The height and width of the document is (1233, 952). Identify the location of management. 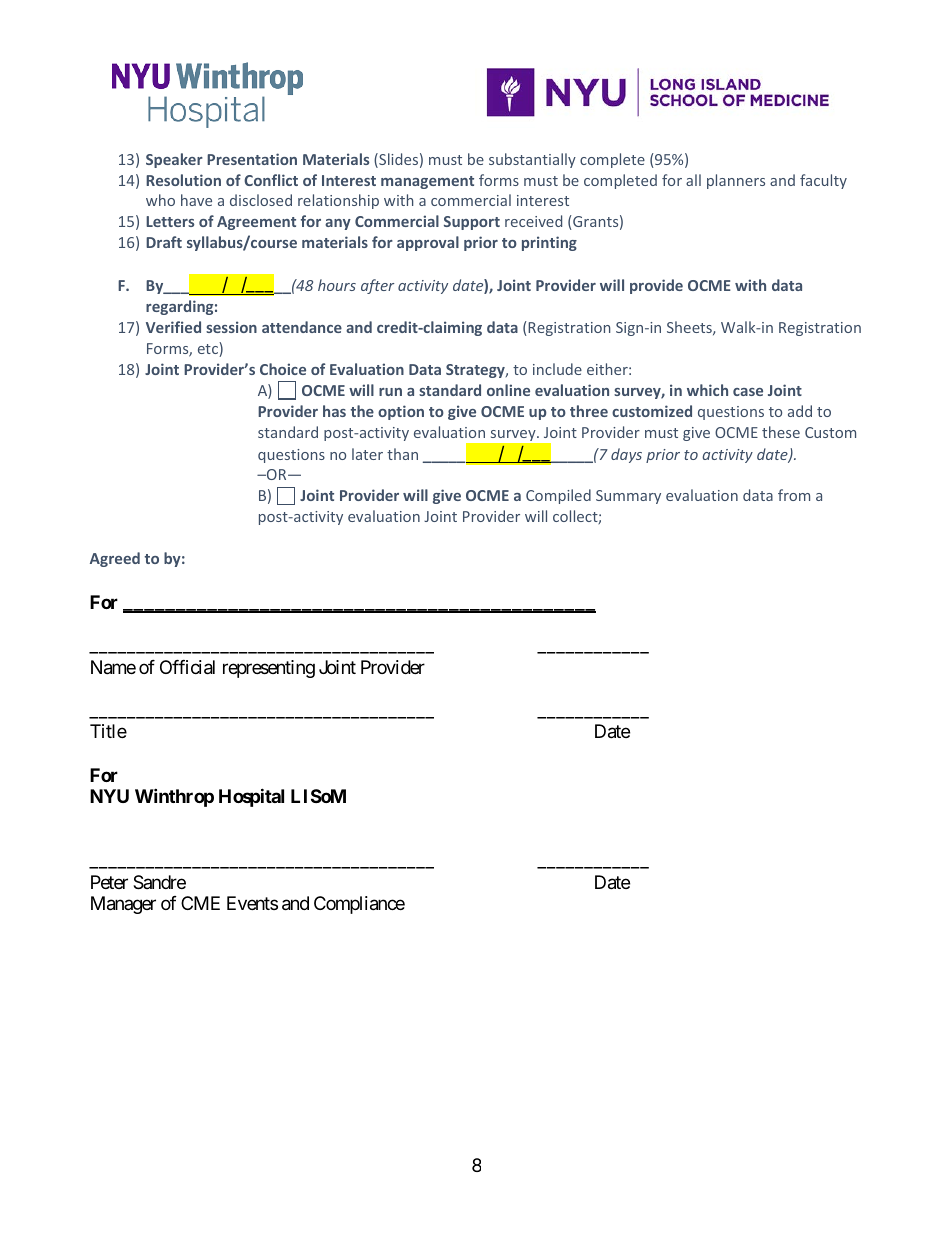
(427, 182).
